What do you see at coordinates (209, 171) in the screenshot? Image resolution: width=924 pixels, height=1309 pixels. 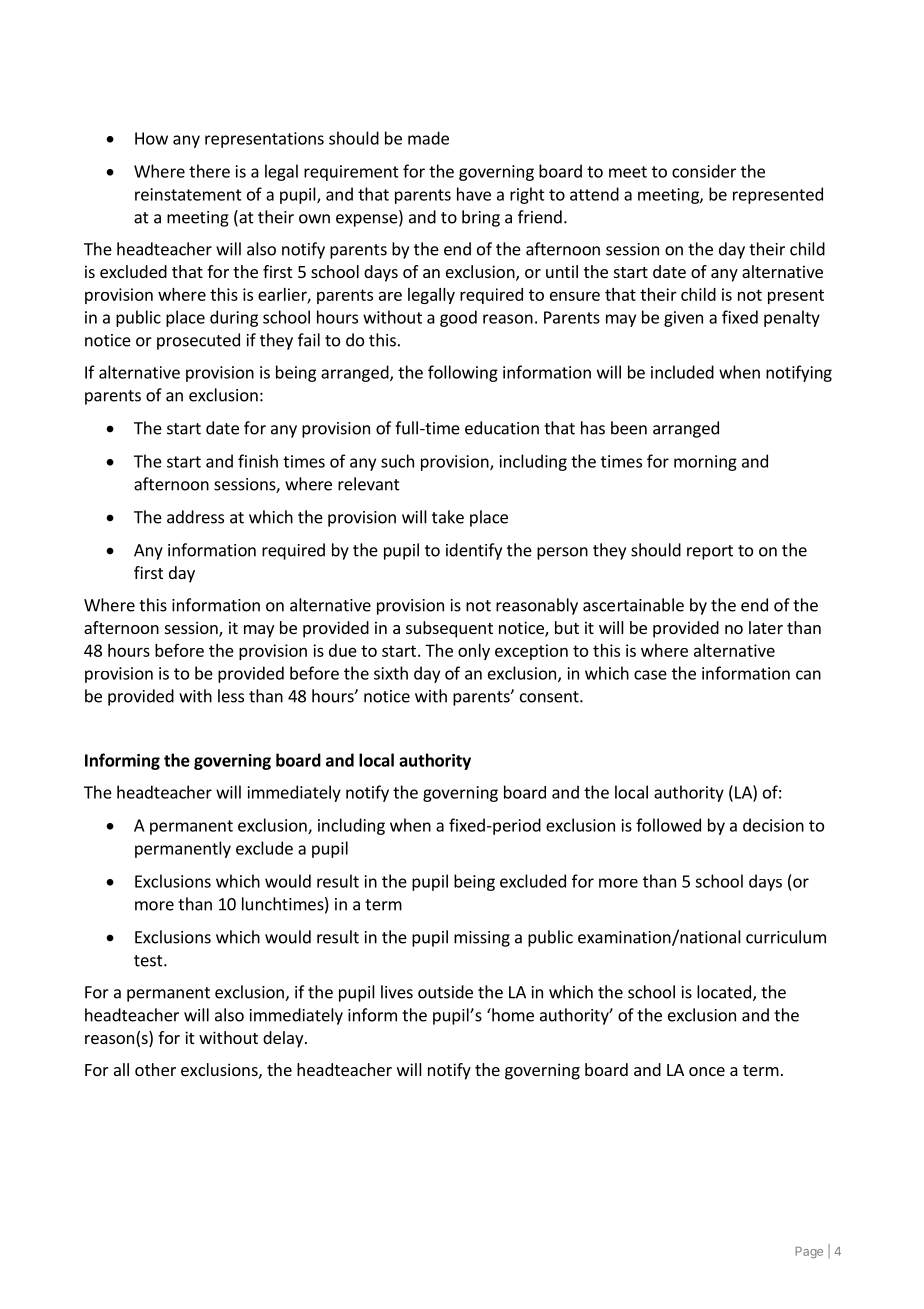 I see `there` at bounding box center [209, 171].
